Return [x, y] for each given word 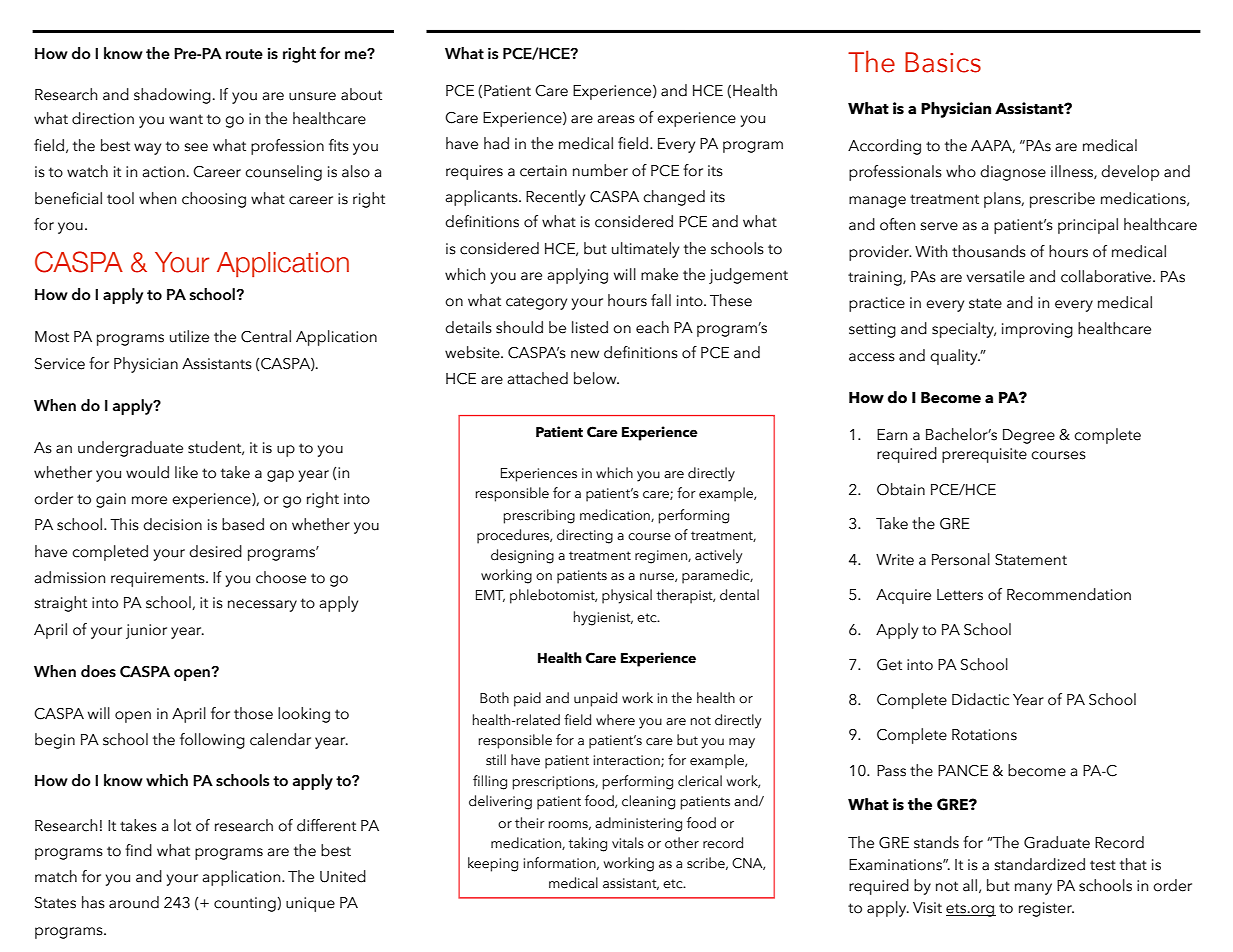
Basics [943, 62]
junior [146, 631]
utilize [189, 336]
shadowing [172, 96]
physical [627, 596]
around [134, 902]
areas [616, 119]
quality [955, 357]
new [585, 354]
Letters [960, 595]
